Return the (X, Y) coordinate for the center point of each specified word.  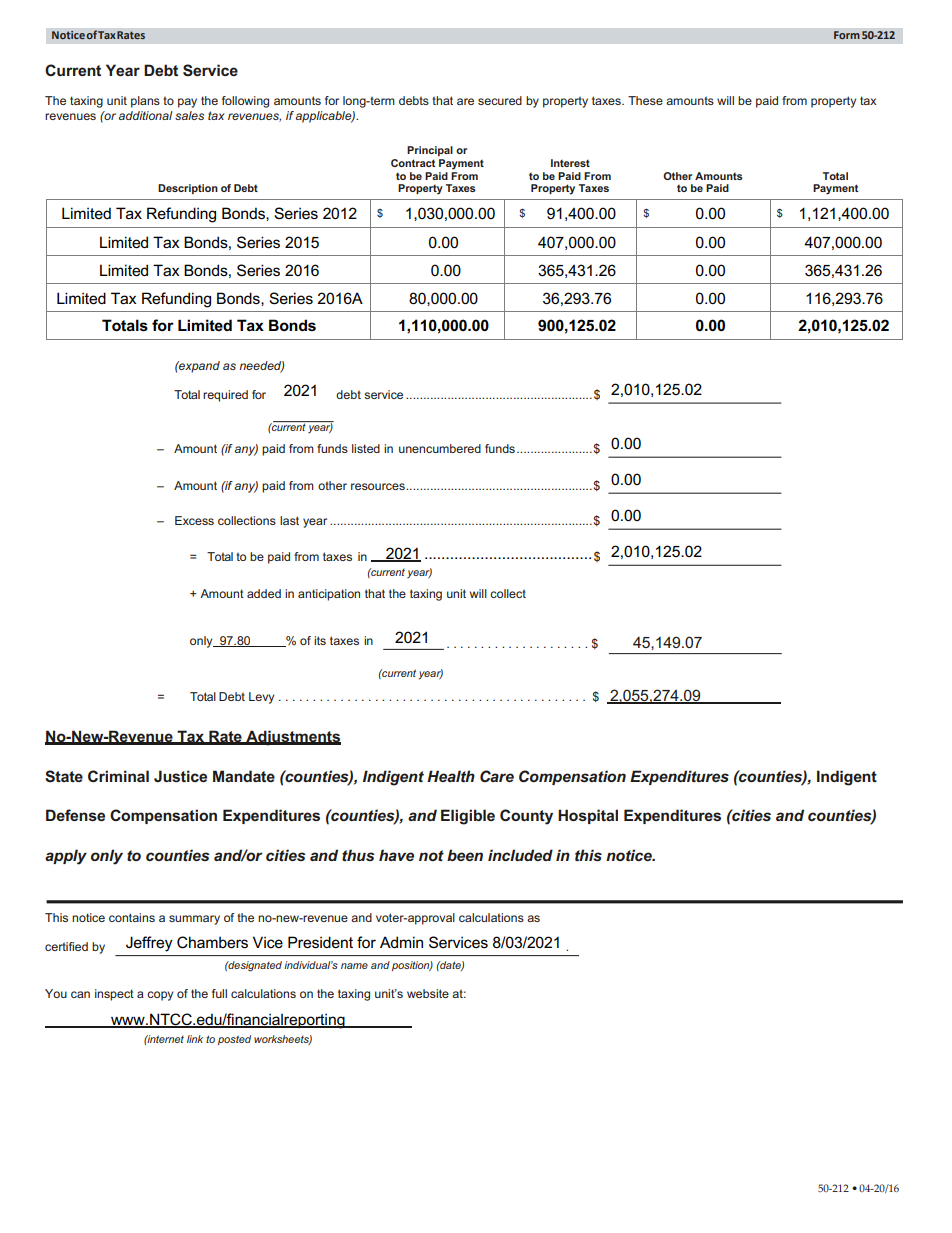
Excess (194, 520)
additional (146, 115)
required (225, 396)
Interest (570, 163)
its (320, 640)
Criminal (118, 776)
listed (366, 448)
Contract (413, 163)
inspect (114, 995)
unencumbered (440, 448)
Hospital (588, 816)
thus (358, 855)
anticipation (329, 595)
